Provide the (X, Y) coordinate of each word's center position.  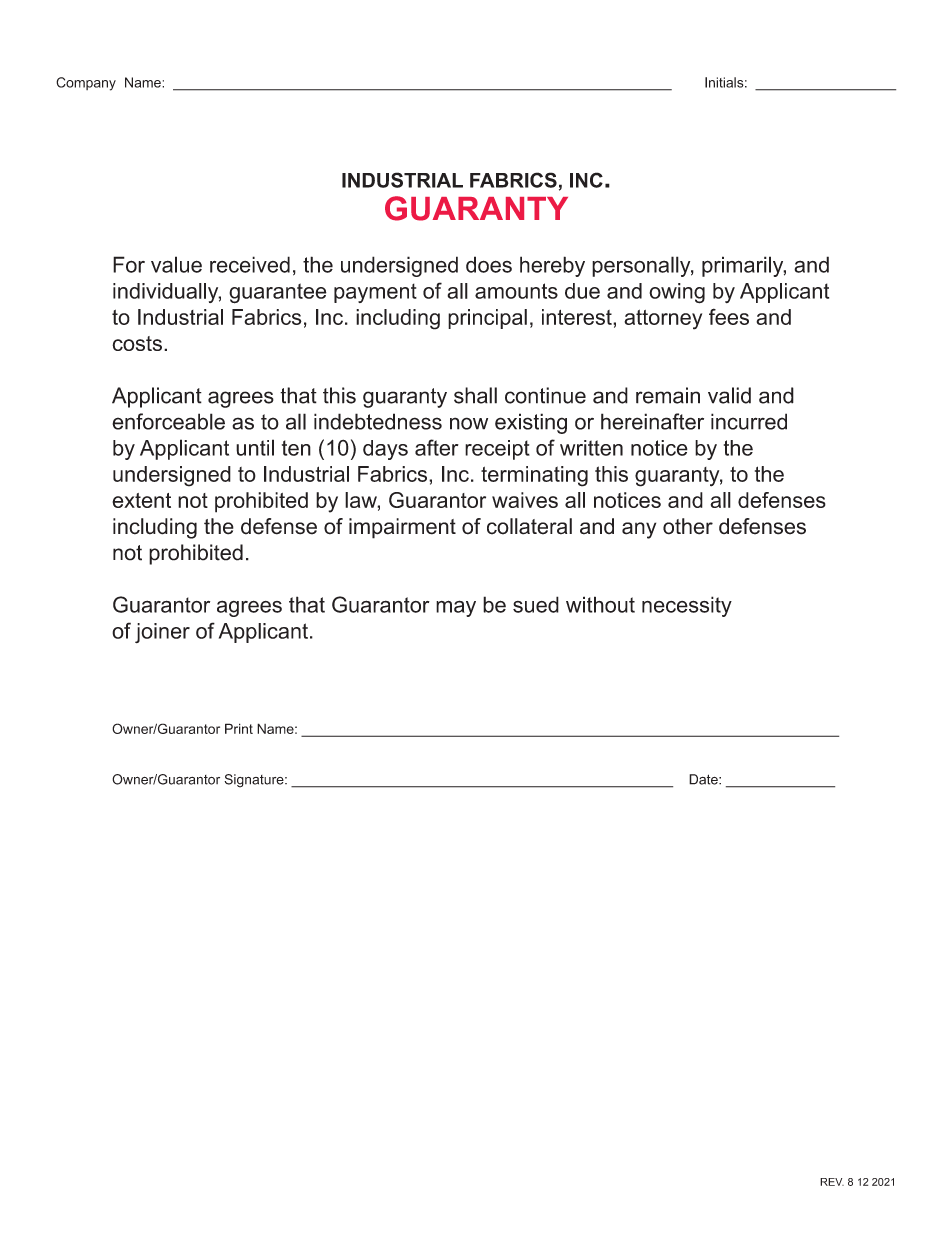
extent (141, 500)
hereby (552, 266)
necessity (687, 606)
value (176, 264)
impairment (402, 528)
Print (239, 728)
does (489, 264)
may (456, 608)
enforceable (168, 421)
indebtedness (378, 421)
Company (86, 84)
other (688, 526)
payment (375, 293)
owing (677, 293)
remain (668, 395)
